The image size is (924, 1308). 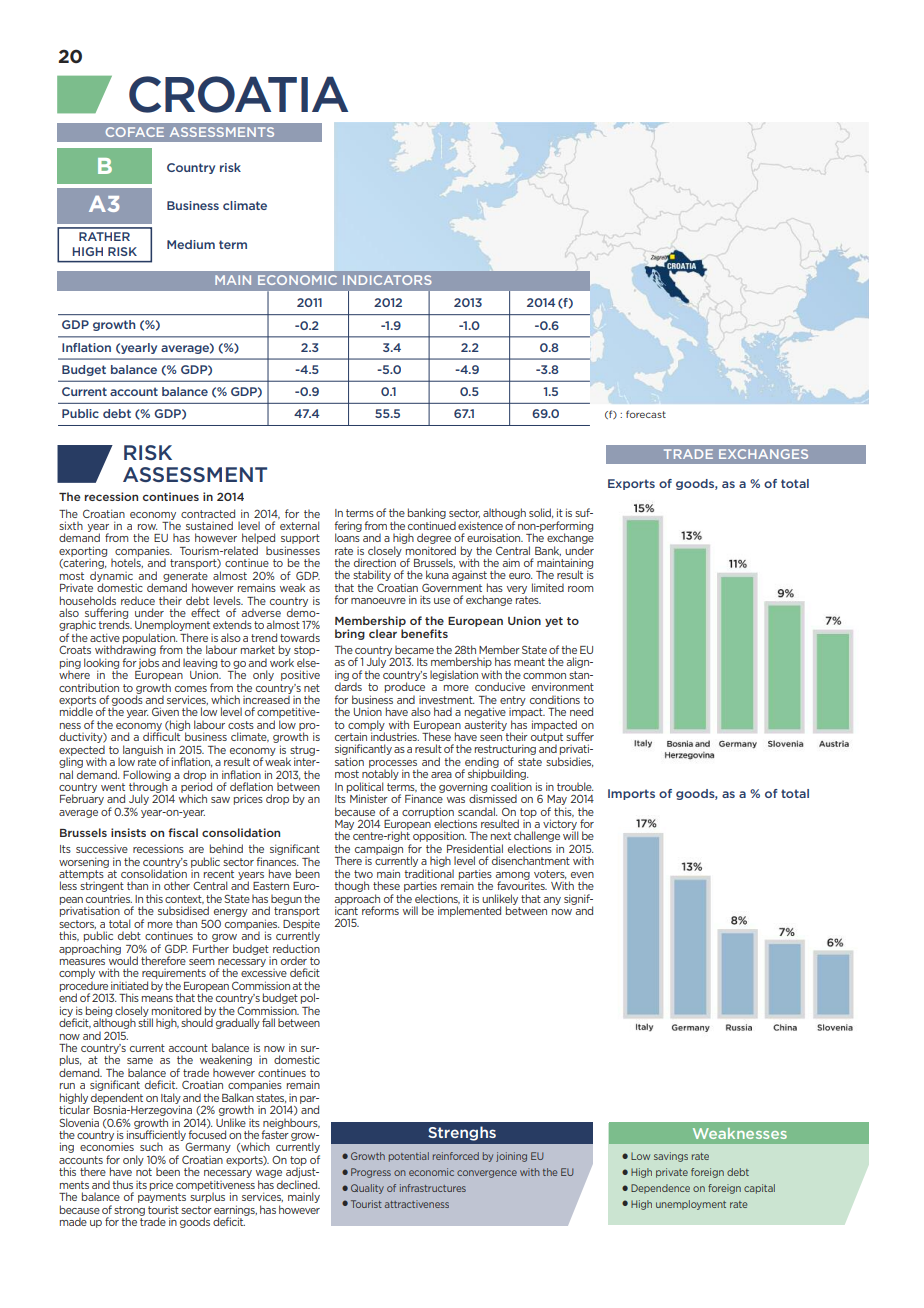 I want to click on forecast, so click(x=646, y=414).
